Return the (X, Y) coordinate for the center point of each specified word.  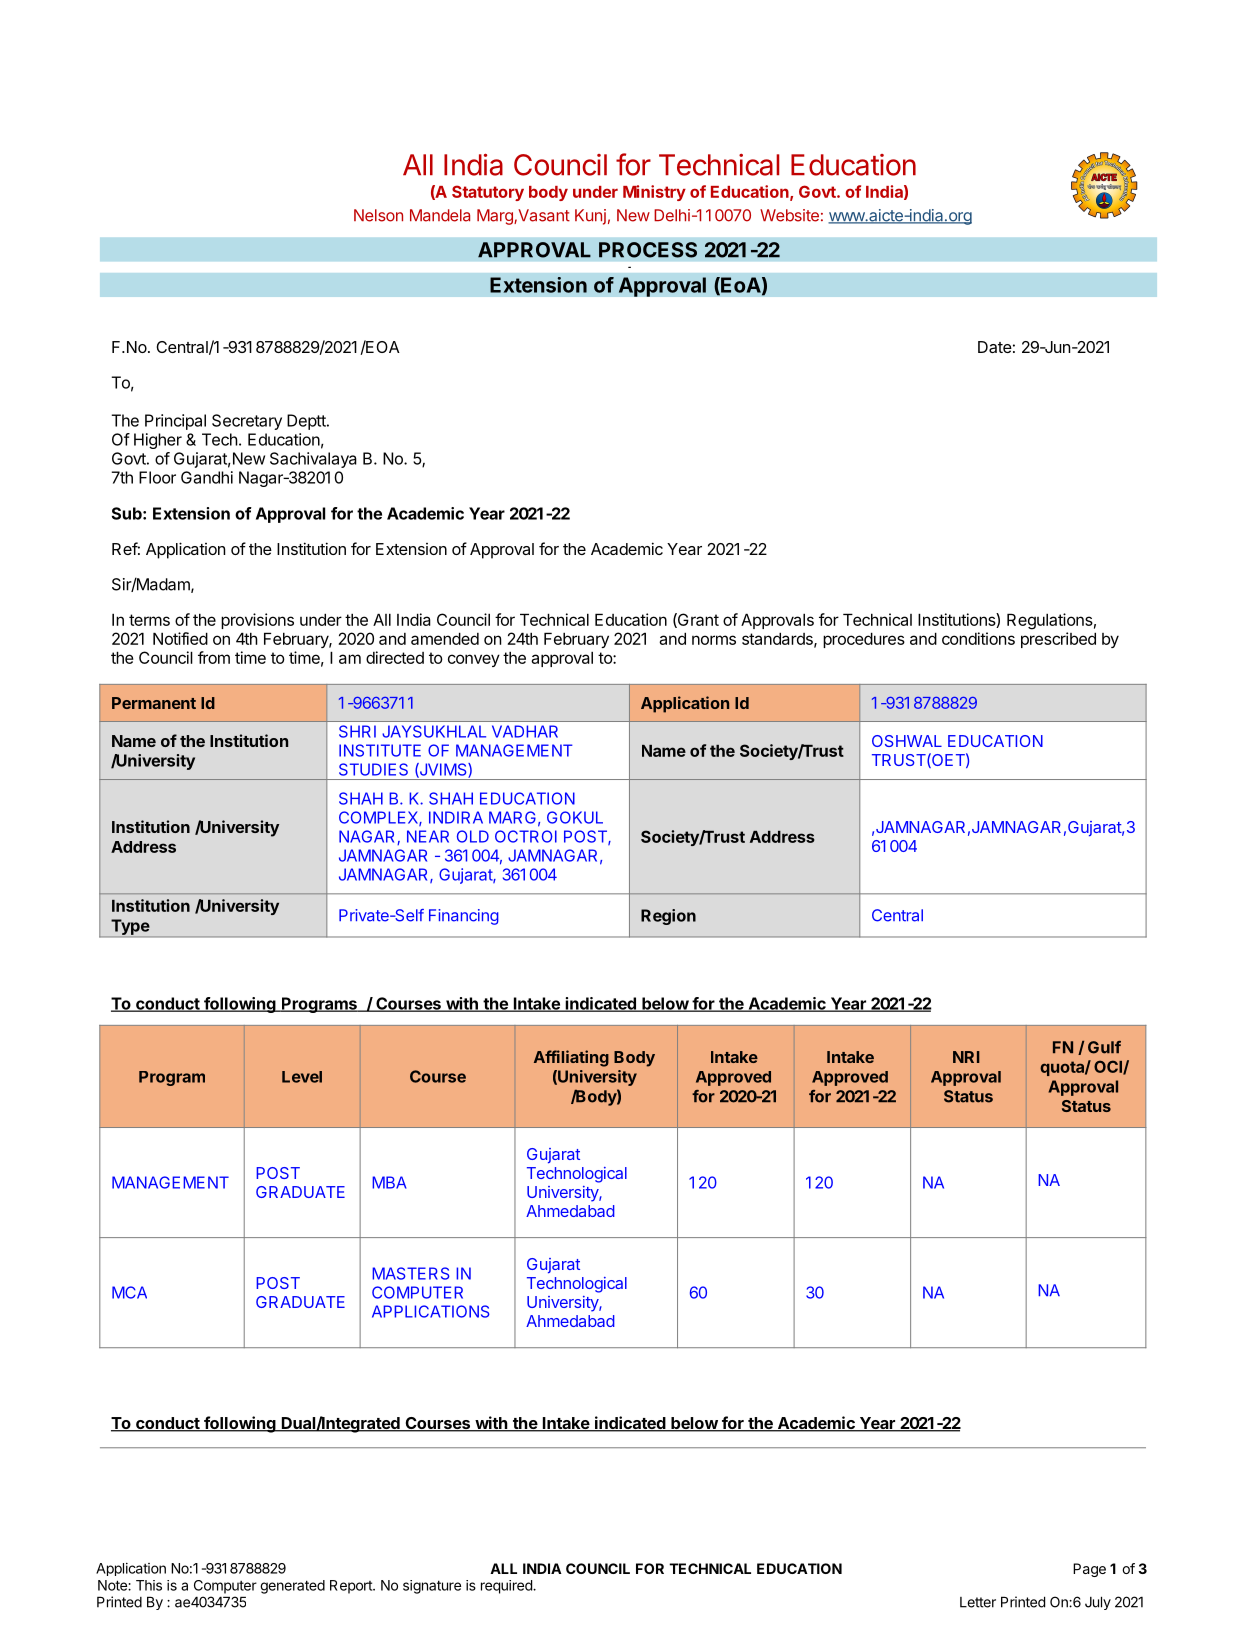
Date (995, 347)
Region (668, 917)
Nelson (378, 215)
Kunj (590, 217)
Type (130, 927)
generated (292, 1587)
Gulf (1104, 1047)
